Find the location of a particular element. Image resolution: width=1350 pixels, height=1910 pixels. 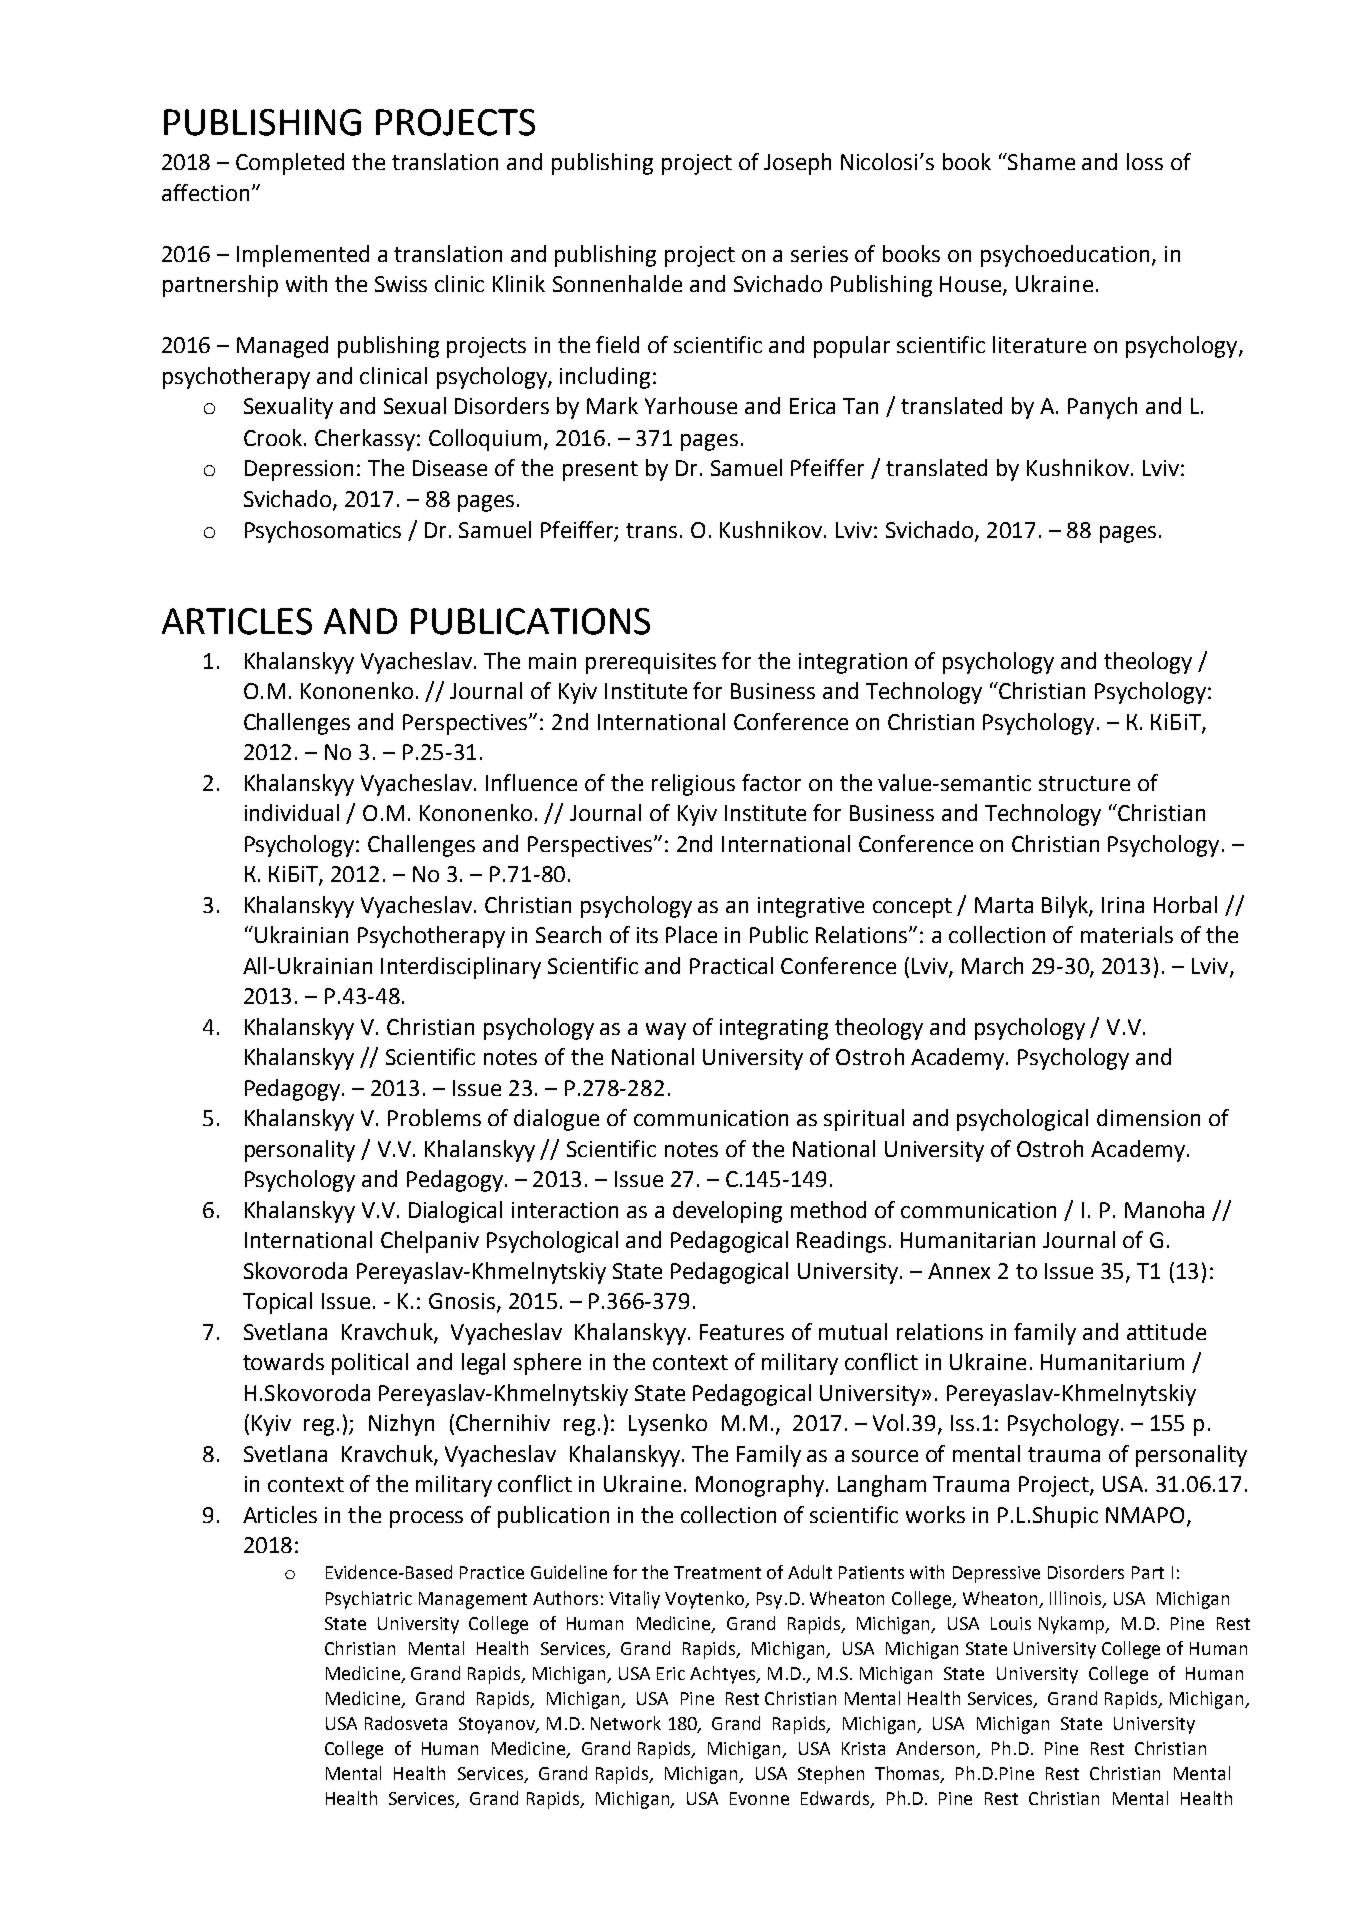

works is located at coordinates (935, 1514).
